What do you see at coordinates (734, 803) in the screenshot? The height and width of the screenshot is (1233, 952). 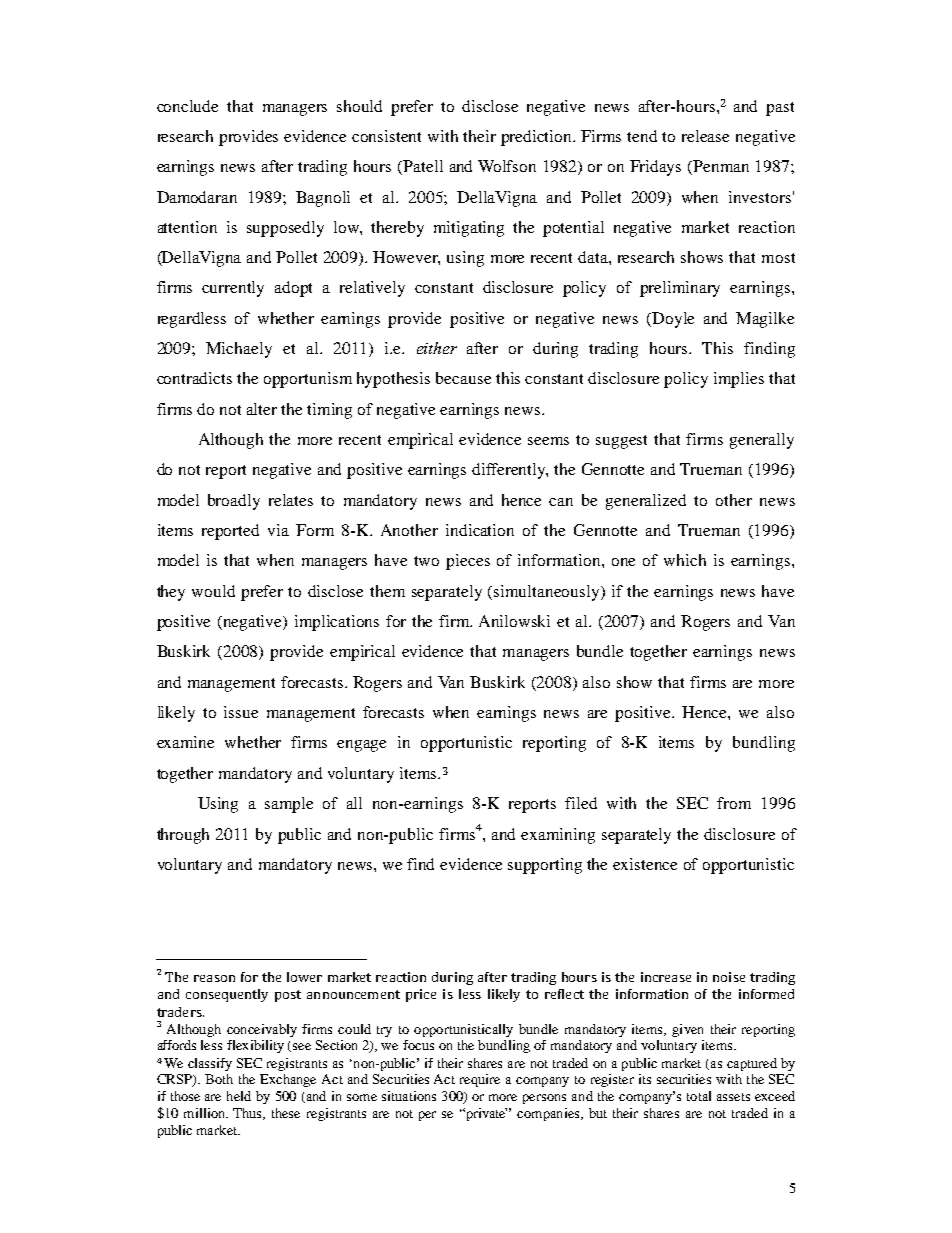 I see `from` at bounding box center [734, 803].
